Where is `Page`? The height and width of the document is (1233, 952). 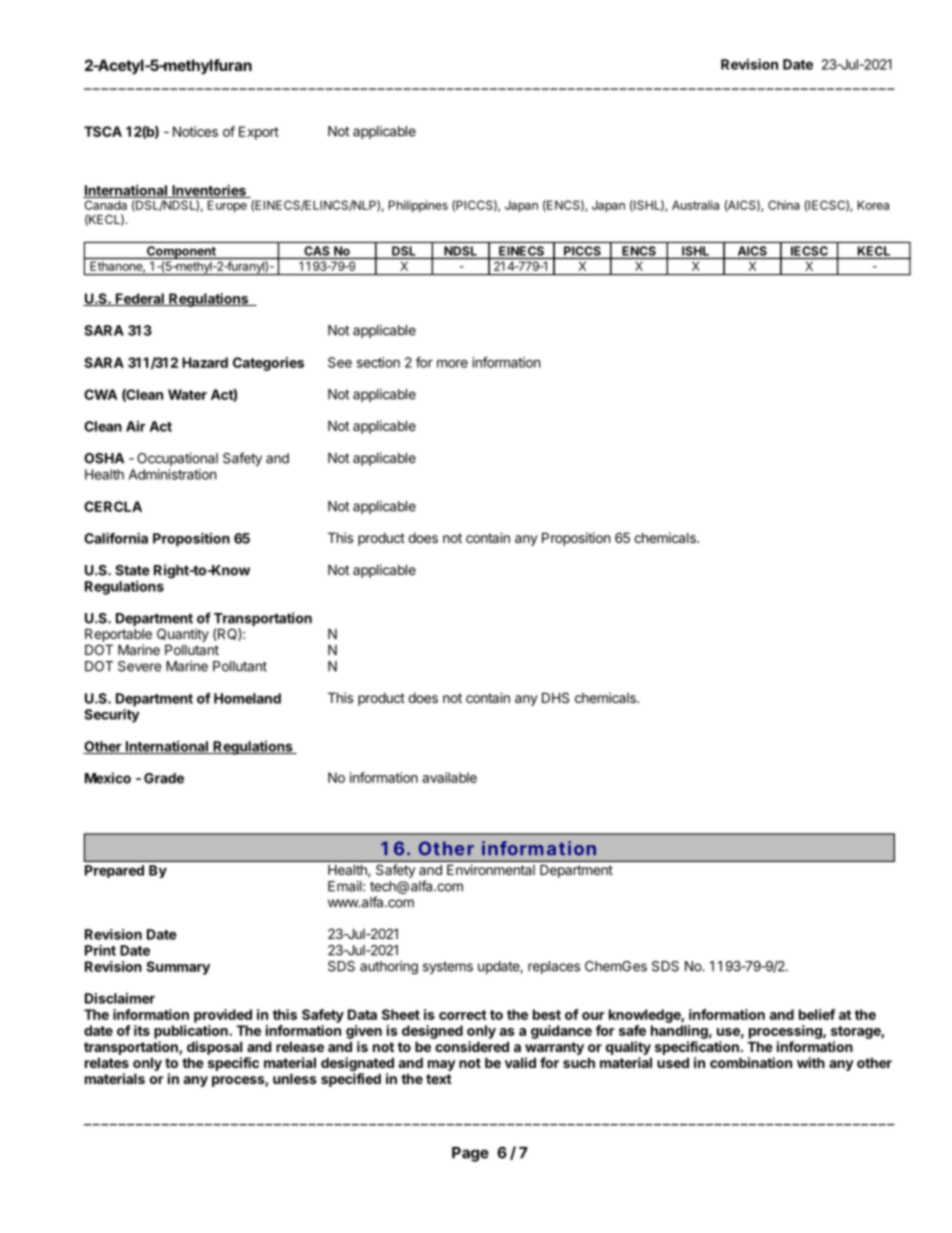 Page is located at coordinates (470, 1154).
